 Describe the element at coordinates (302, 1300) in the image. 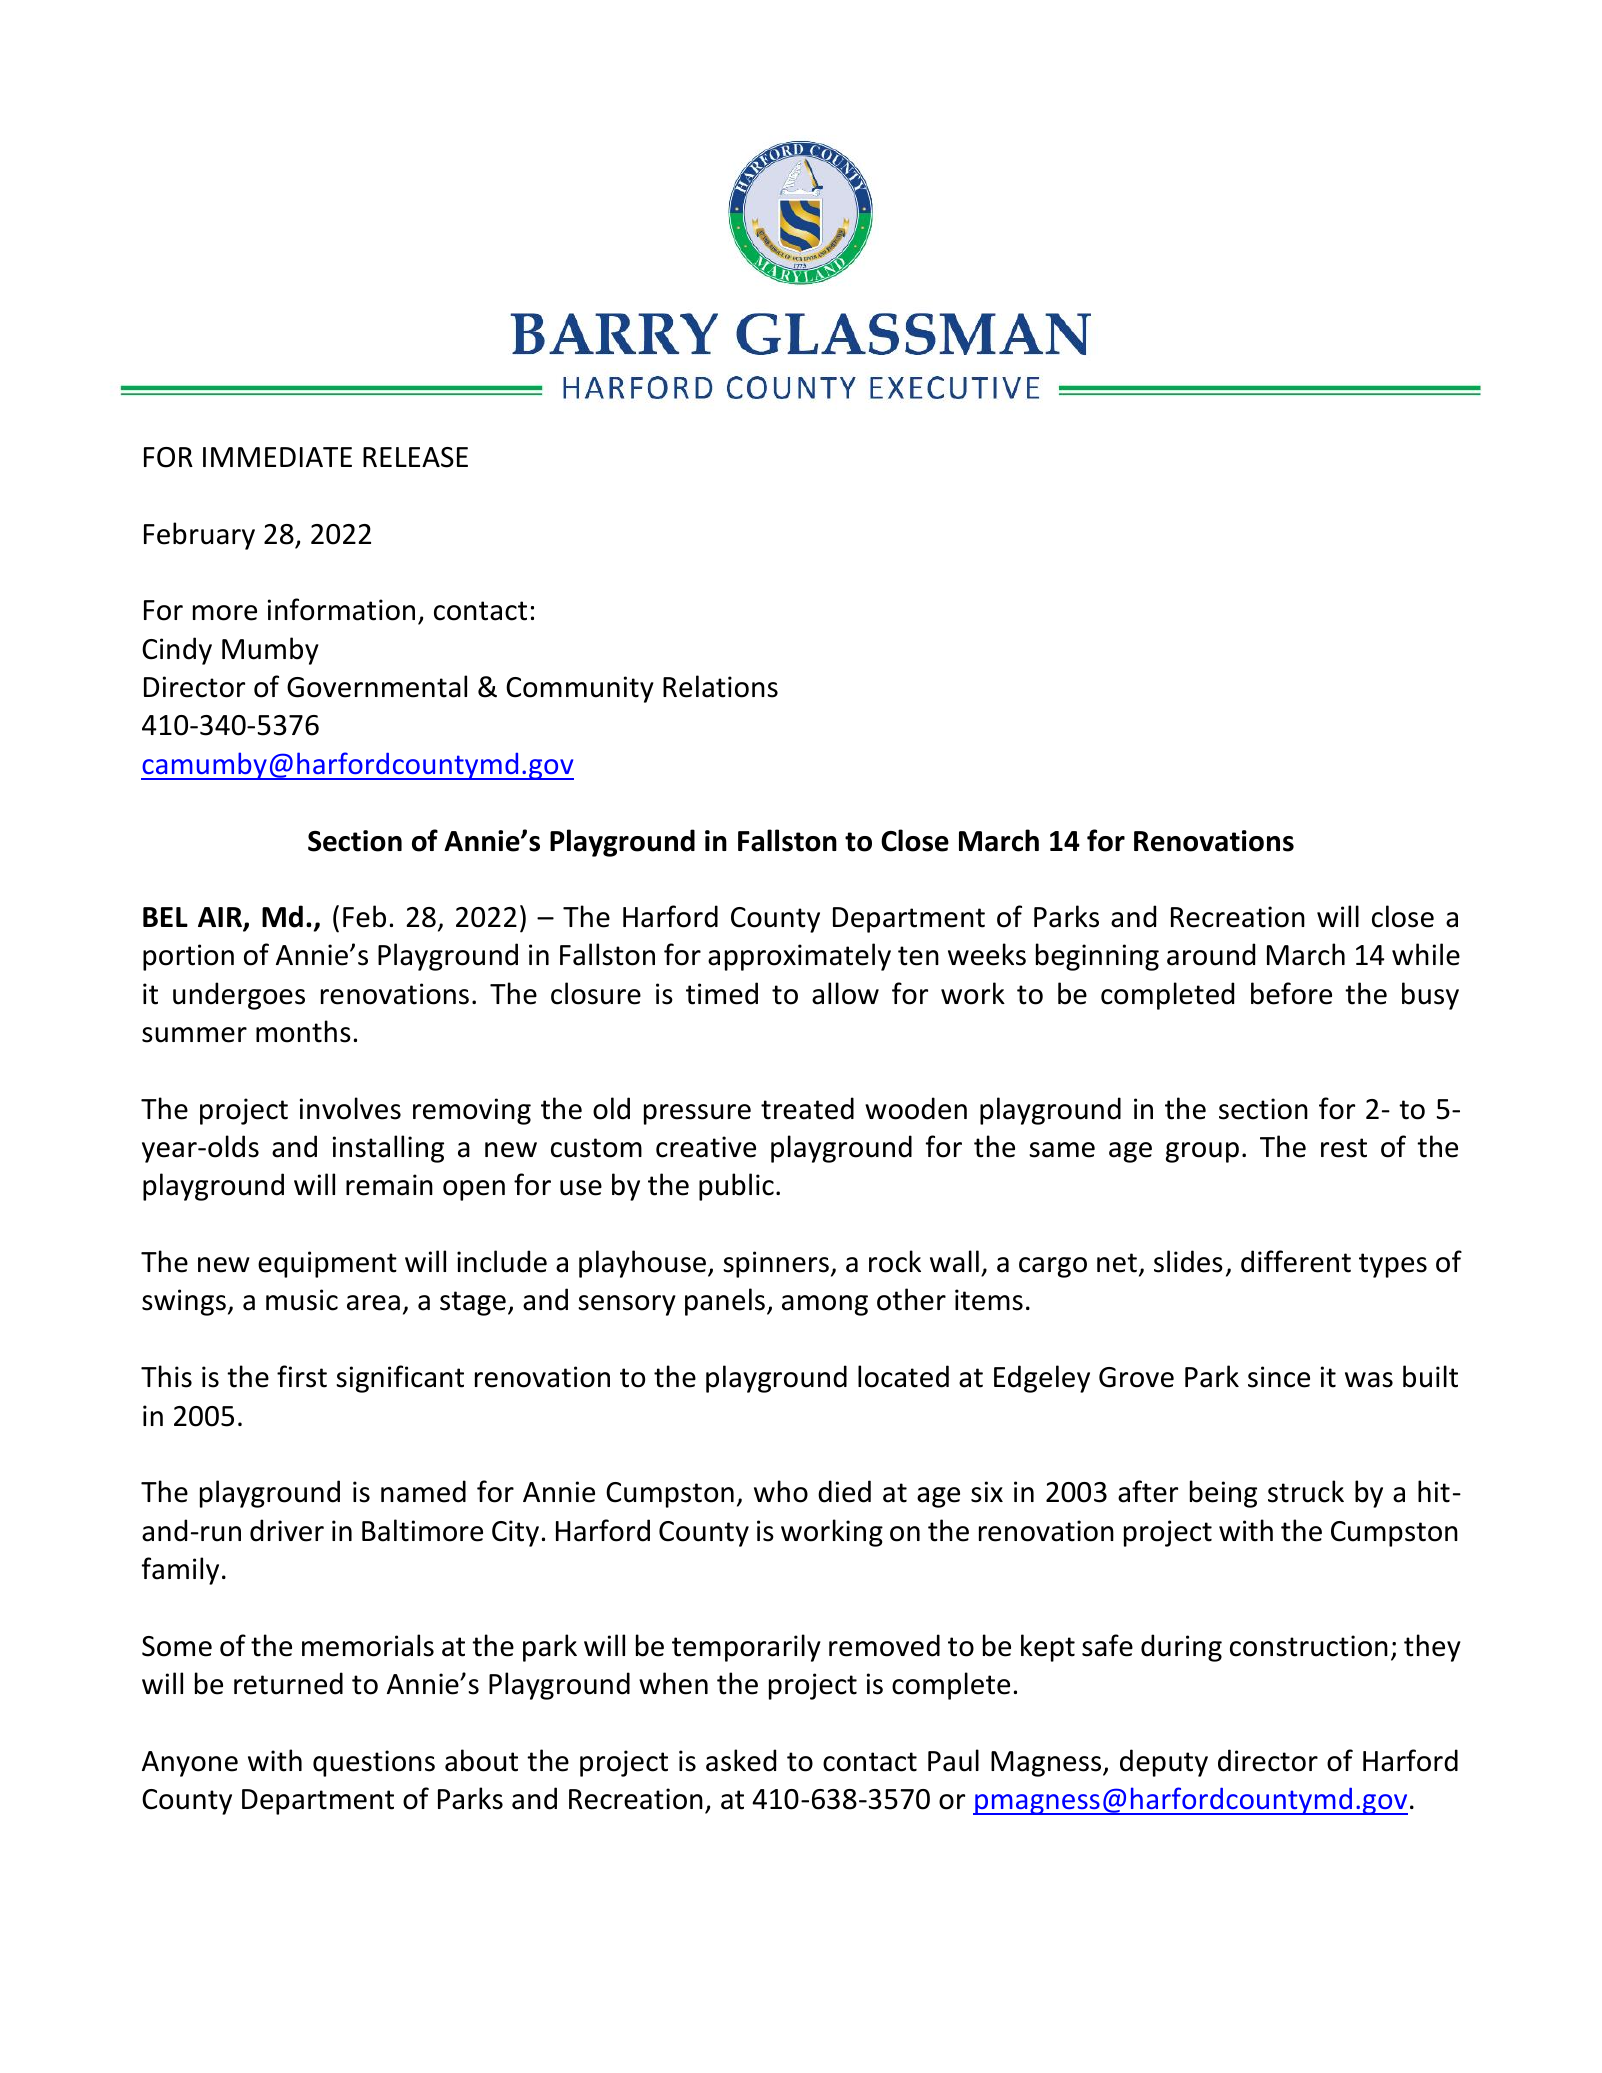

I see `music` at that location.
